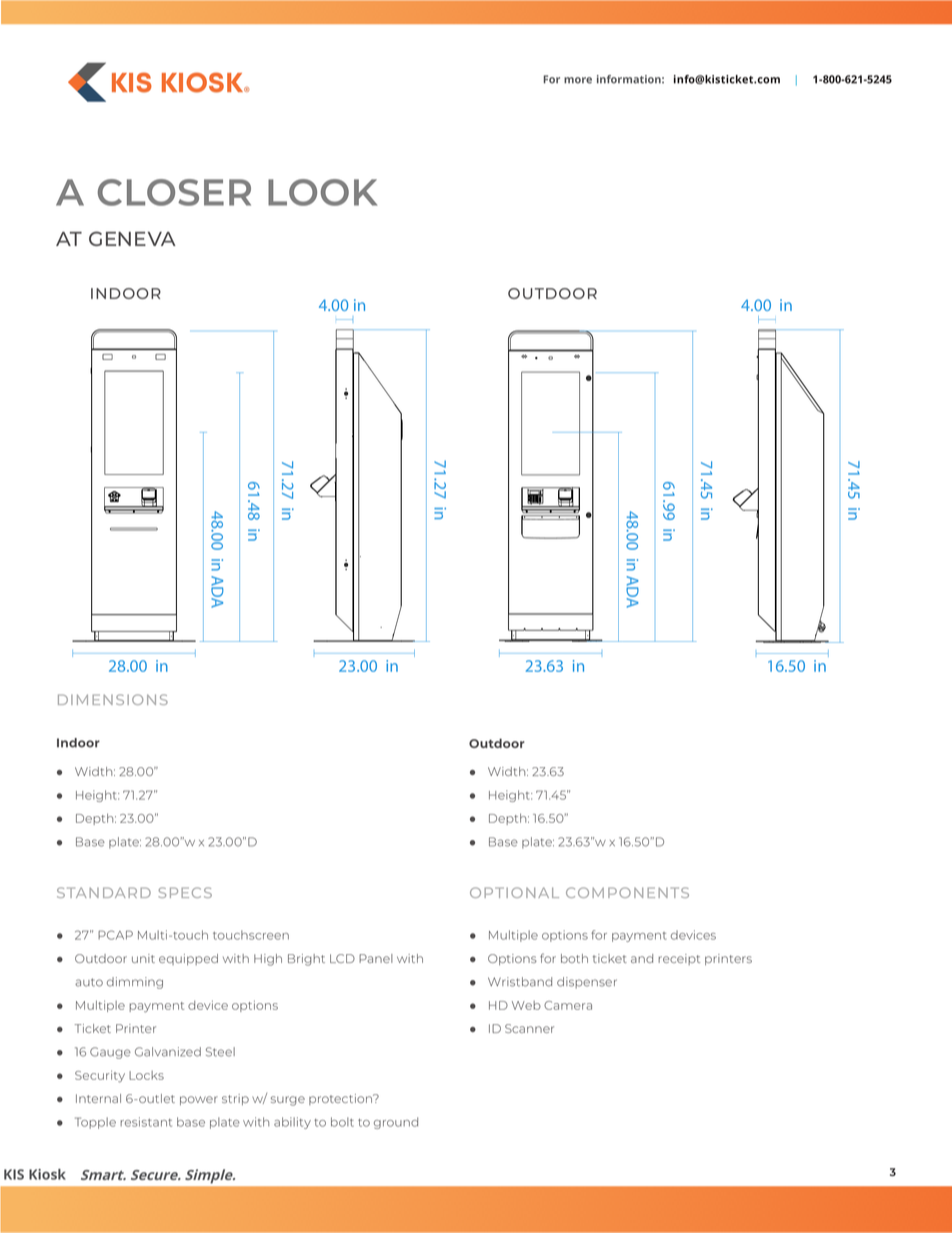 This image has width=952, height=1233. What do you see at coordinates (174, 192) in the image?
I see `CLOSER` at bounding box center [174, 192].
